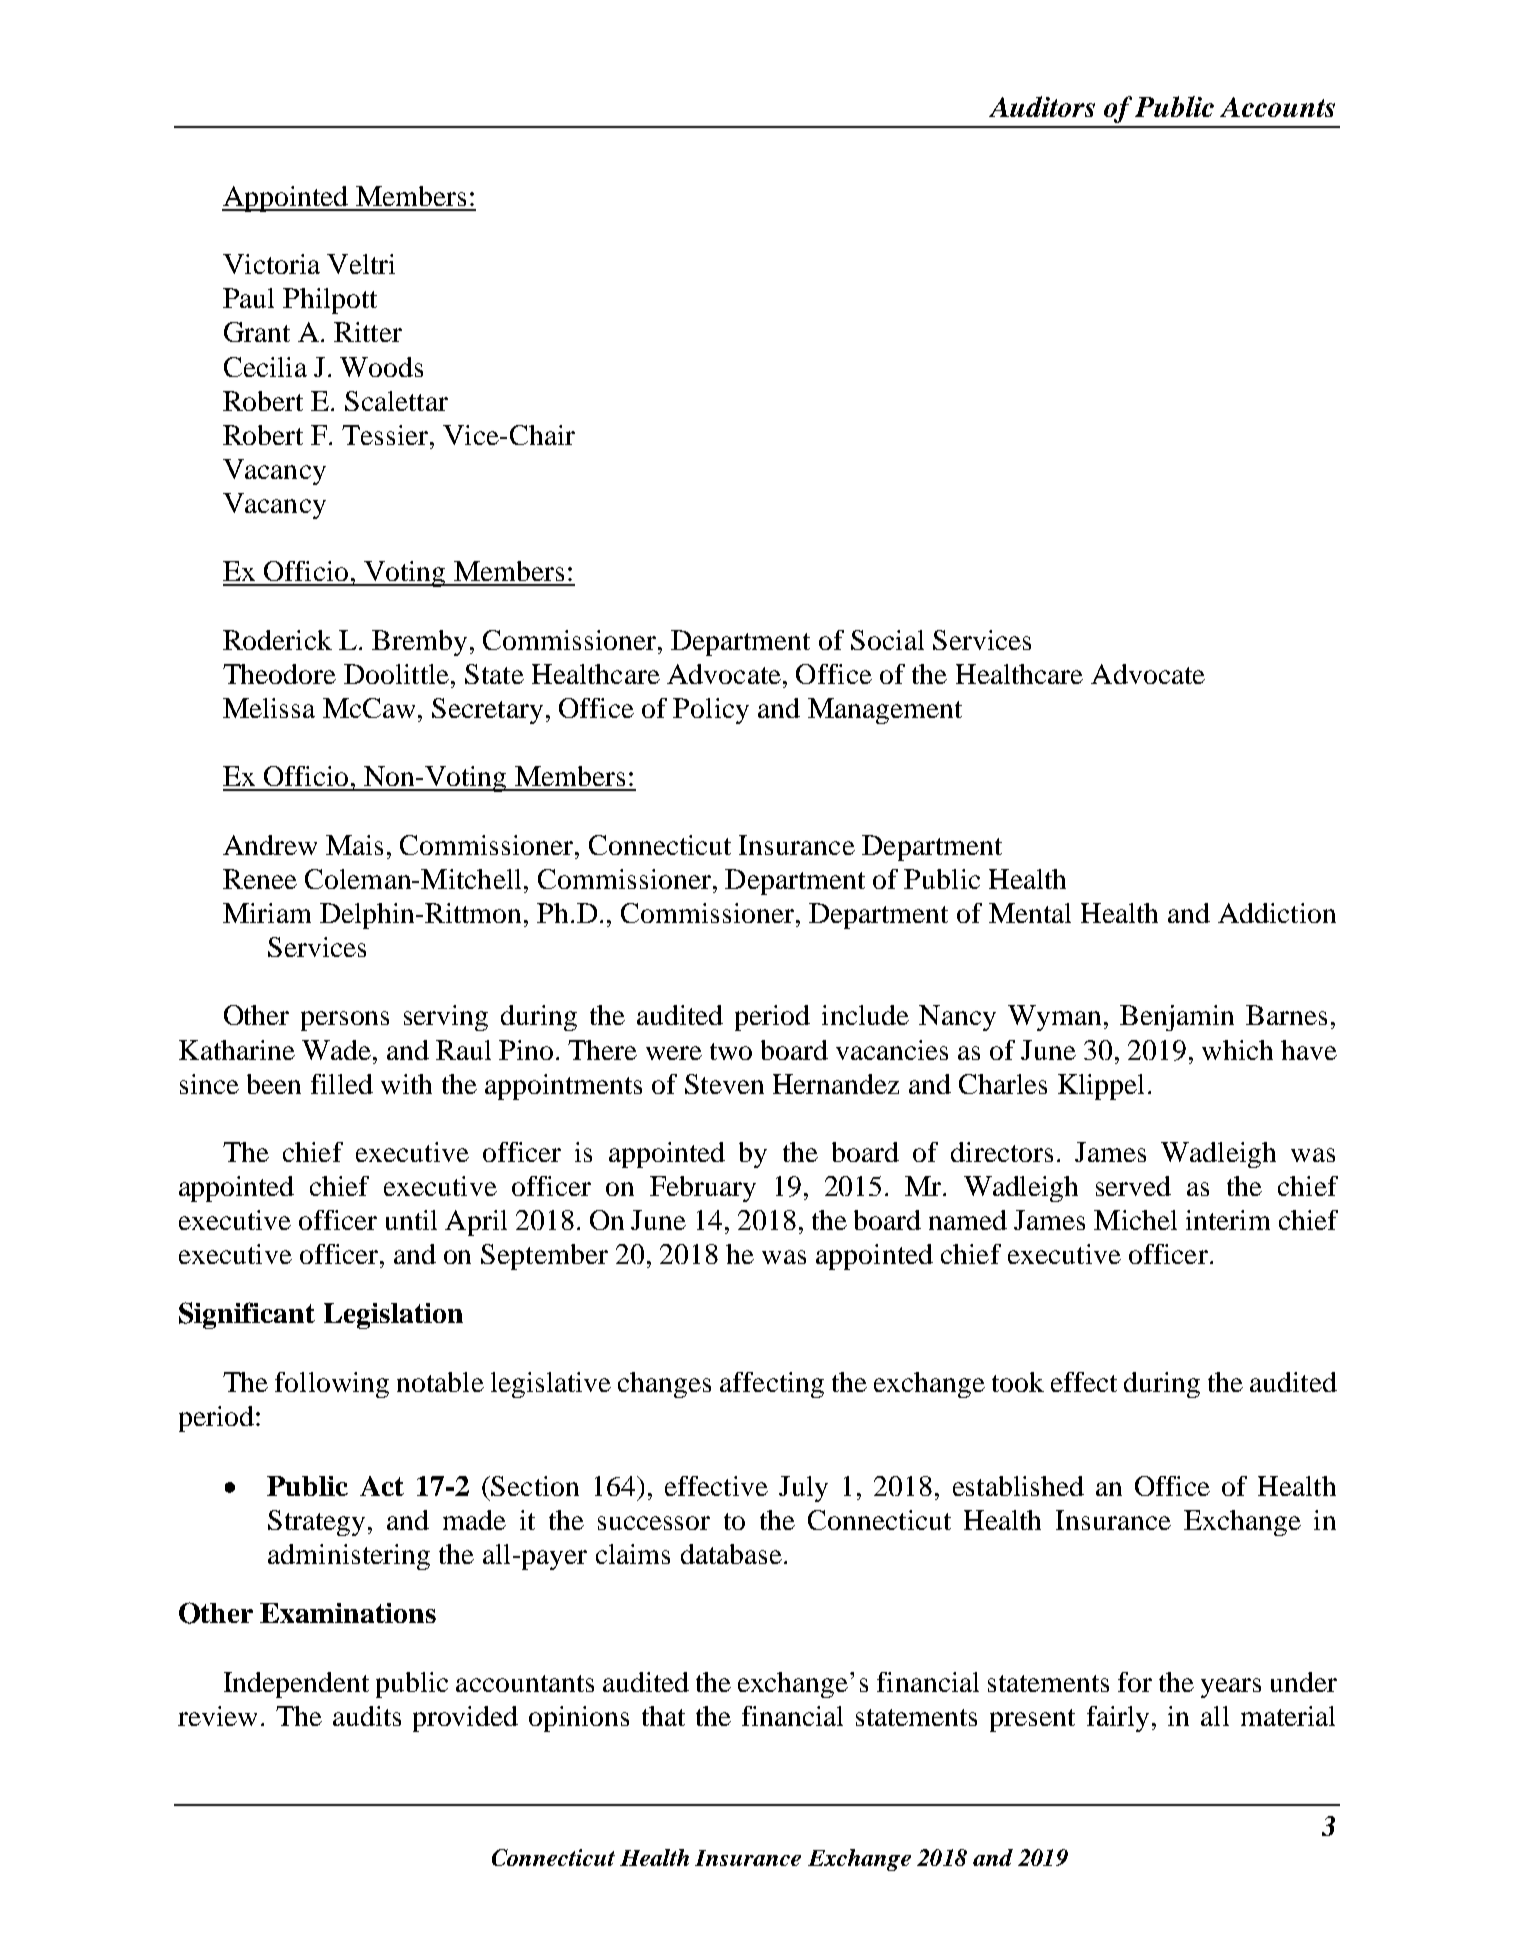 This image has height=1960, width=1515. Describe the element at coordinates (1277, 107) in the image. I see `Accounts` at that location.
